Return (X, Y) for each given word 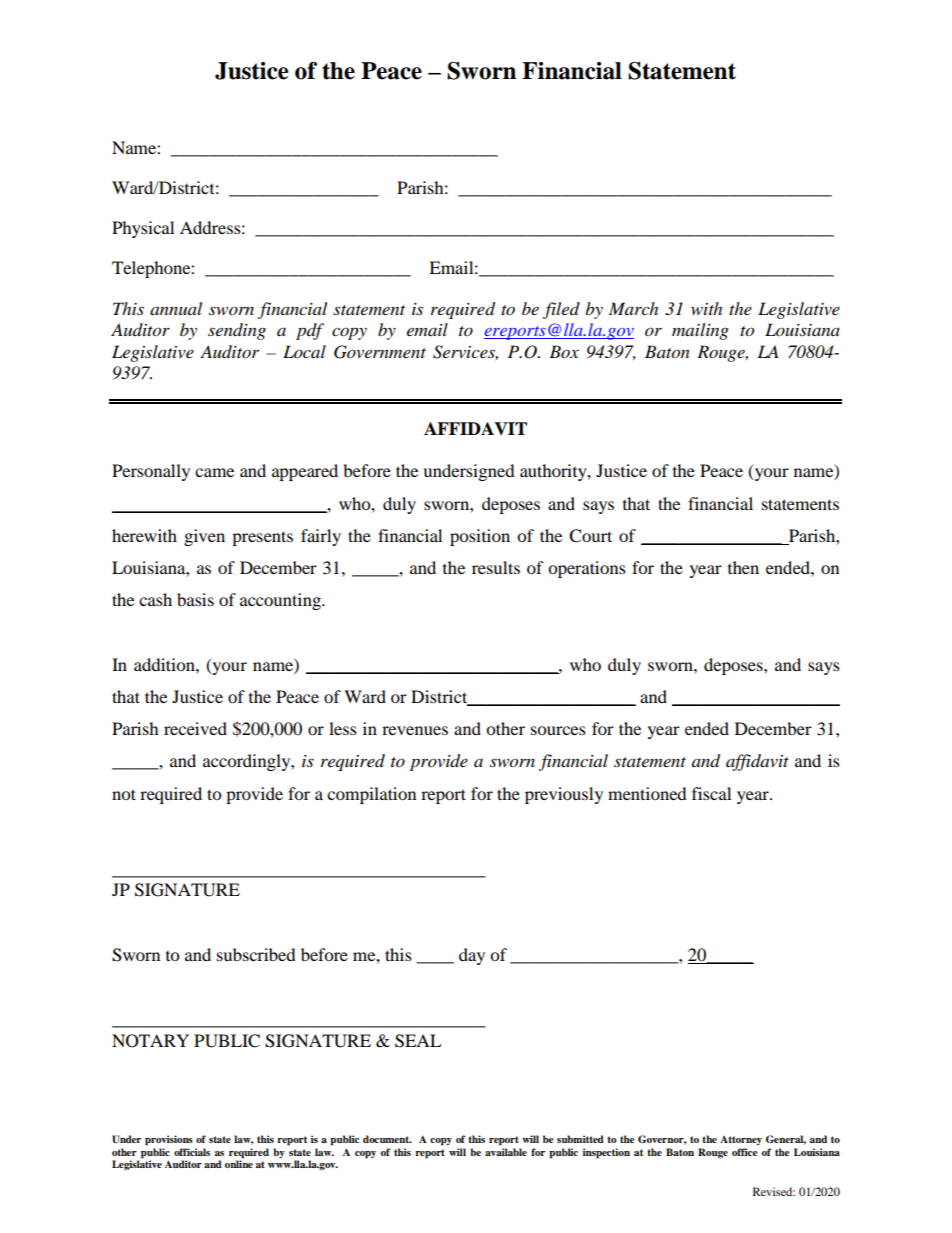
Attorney (741, 1140)
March (633, 308)
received (195, 728)
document (387, 1139)
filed (561, 310)
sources (558, 730)
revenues (415, 730)
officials (192, 1152)
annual (176, 308)
